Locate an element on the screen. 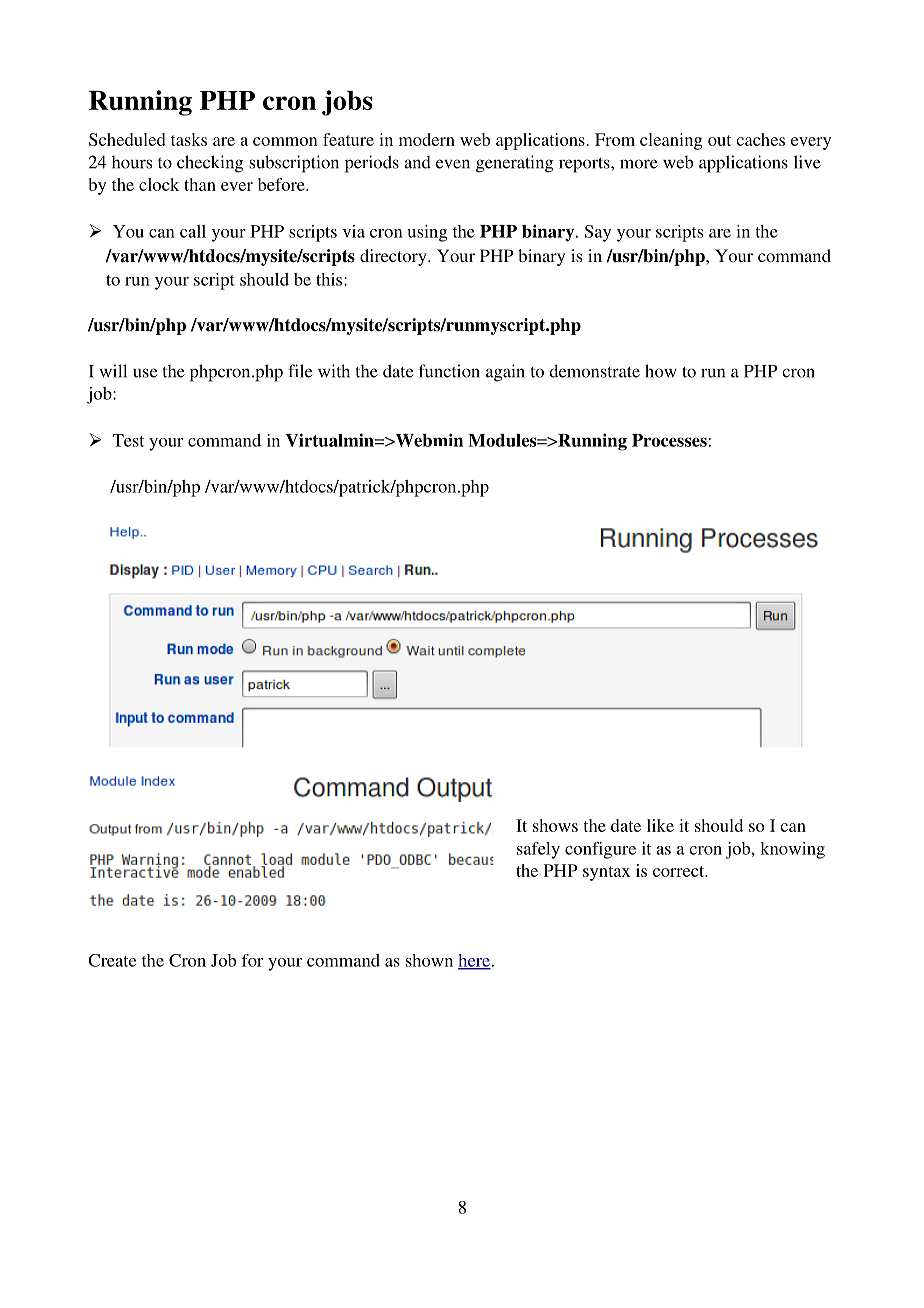 The width and height of the screenshot is (924, 1308). use is located at coordinates (145, 373).
